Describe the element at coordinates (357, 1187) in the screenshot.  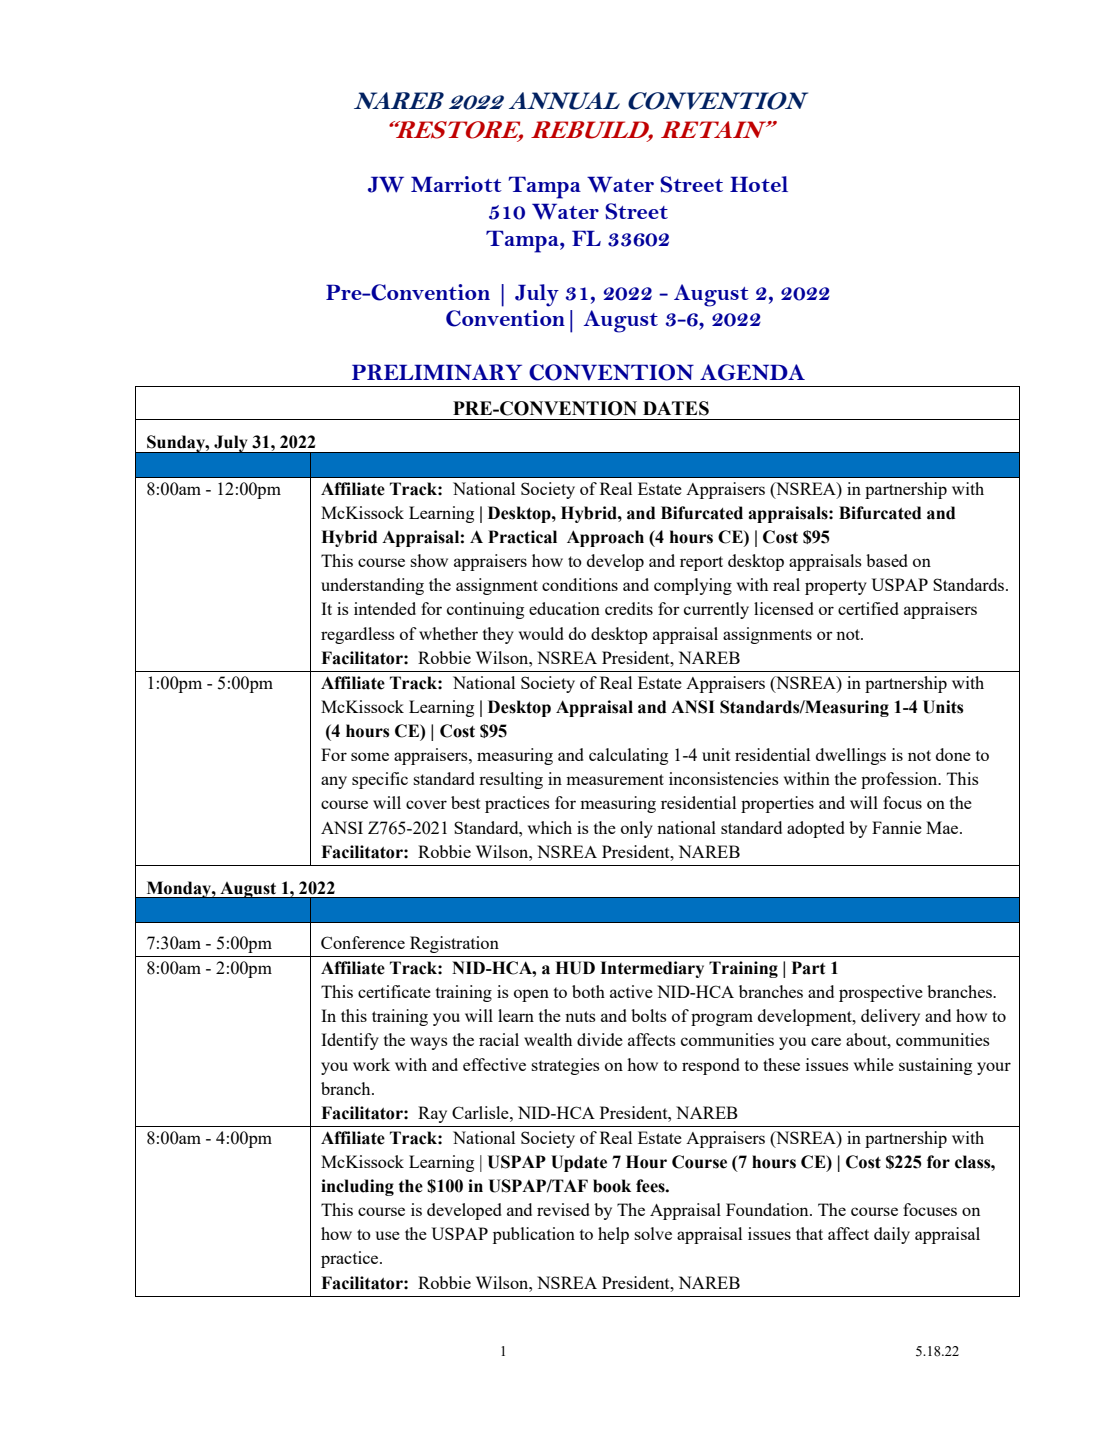
I see `including` at that location.
